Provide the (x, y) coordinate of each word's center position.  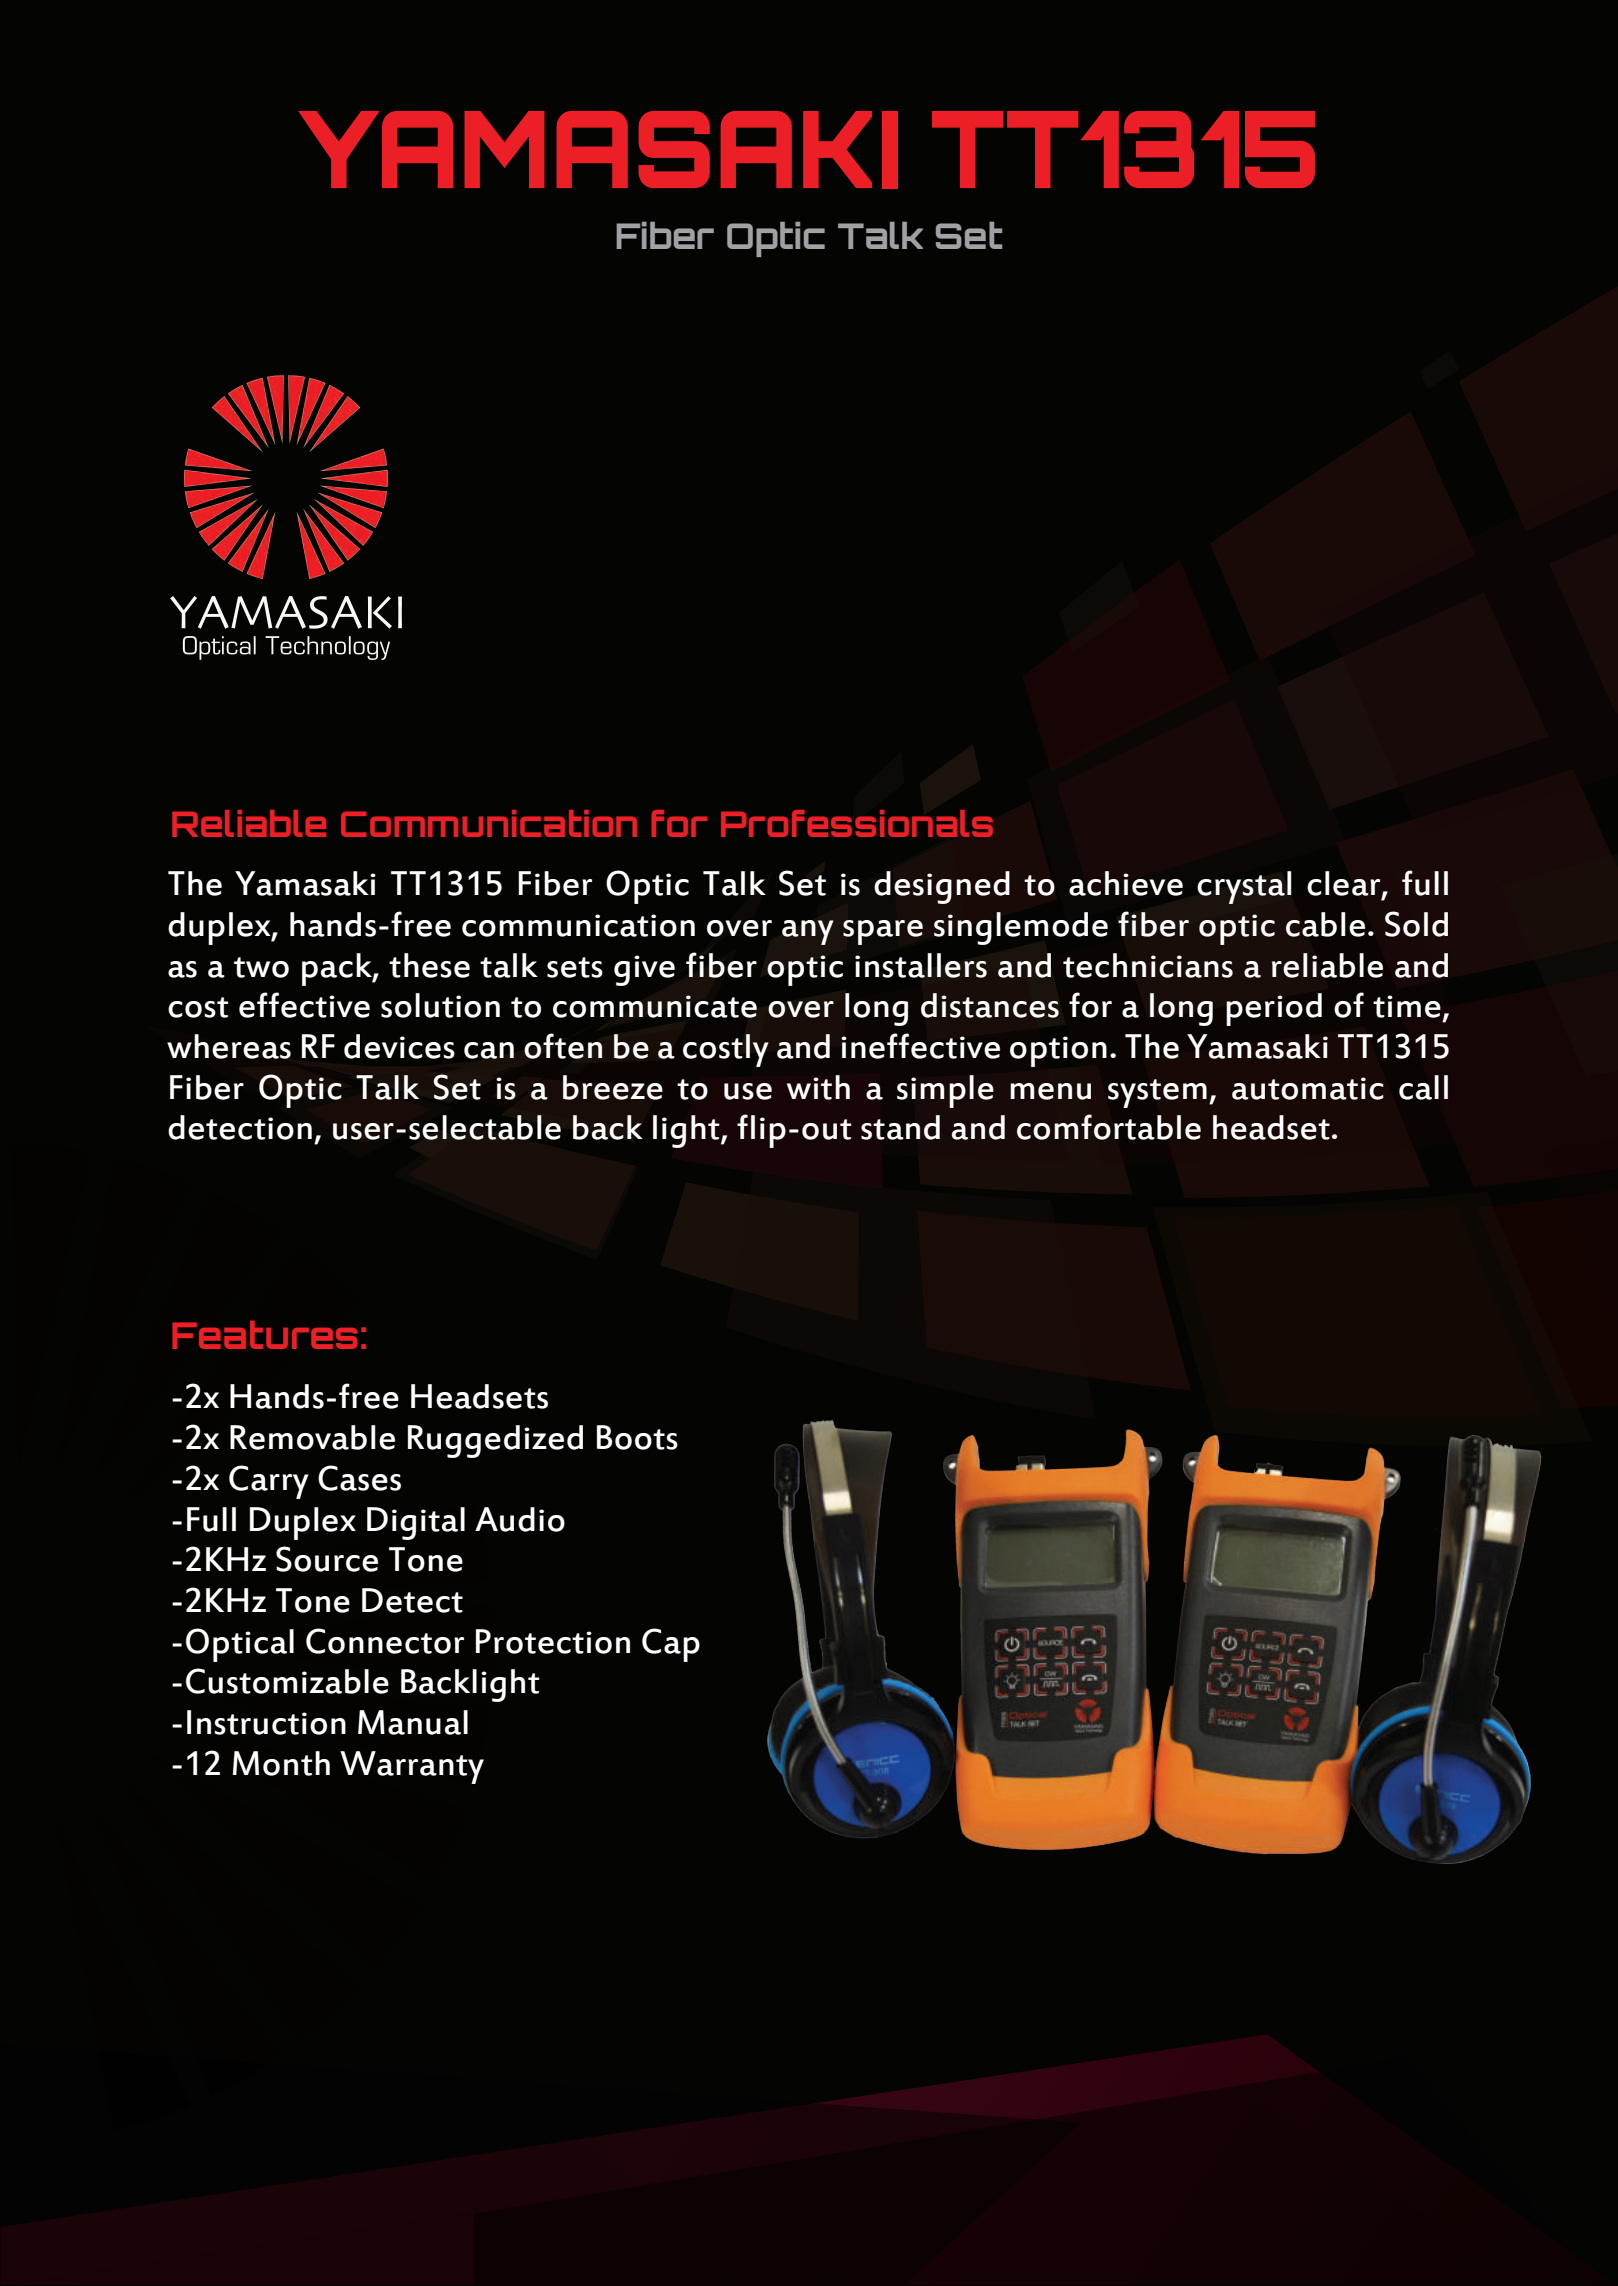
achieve (1126, 883)
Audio (520, 1519)
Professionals (857, 823)
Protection (553, 1641)
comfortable (1109, 1127)
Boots (637, 1437)
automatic (1308, 1088)
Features (265, 1335)
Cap (671, 1645)
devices (399, 1046)
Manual (413, 1722)
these (429, 965)
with (818, 1087)
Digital (416, 1523)
